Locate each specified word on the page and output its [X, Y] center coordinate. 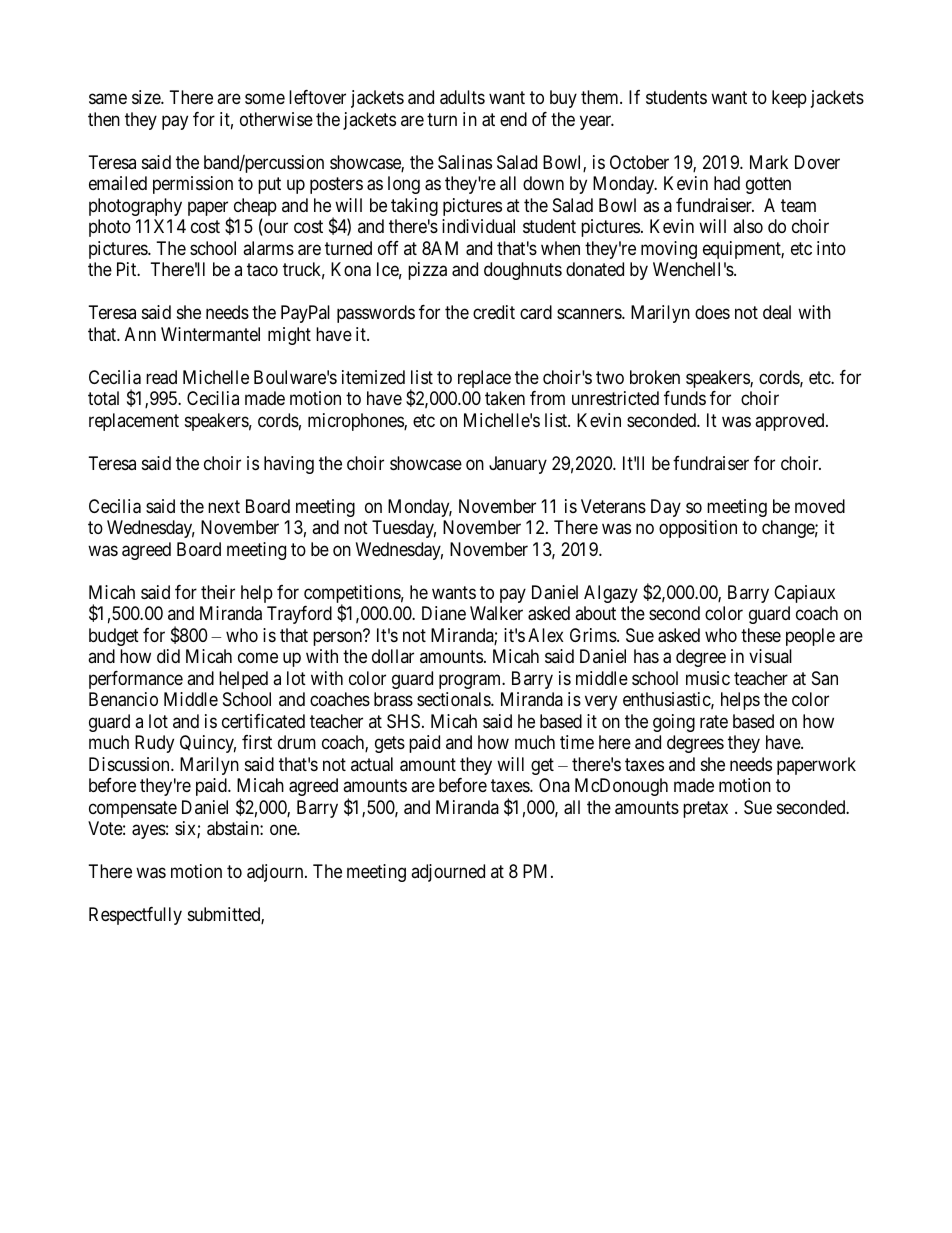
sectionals [454, 699]
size [147, 97]
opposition [698, 529]
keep [789, 99]
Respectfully [135, 916]
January [518, 465]
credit [494, 312]
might [289, 336]
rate [714, 722]
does [712, 312]
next [224, 506]
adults [462, 97]
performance [136, 680]
